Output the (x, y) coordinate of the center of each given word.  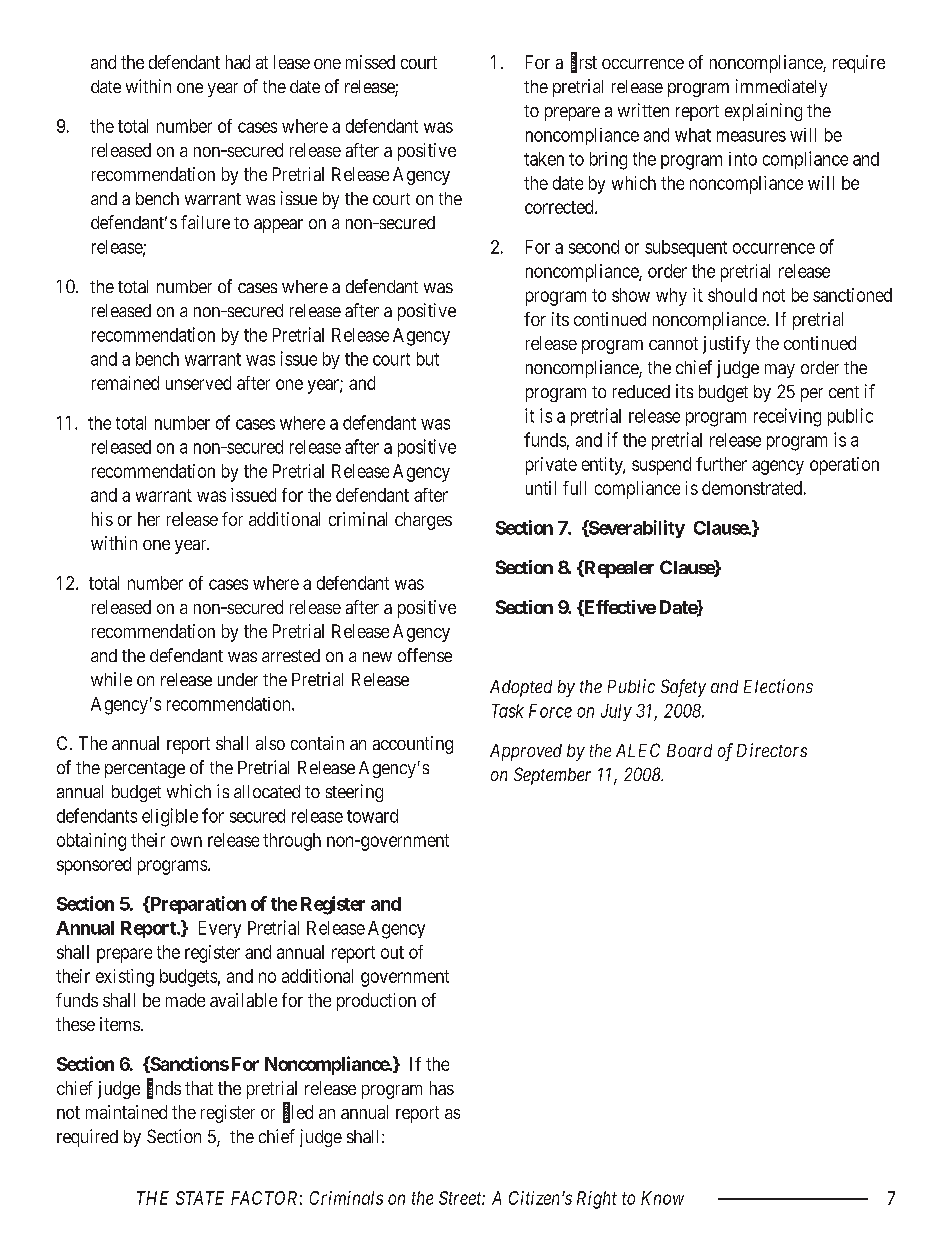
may (780, 371)
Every (220, 929)
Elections (778, 686)
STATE (200, 1198)
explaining (763, 112)
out (392, 952)
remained (125, 383)
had (238, 62)
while (111, 679)
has (442, 1088)
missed (370, 62)
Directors (772, 750)
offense (425, 655)
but (428, 359)
